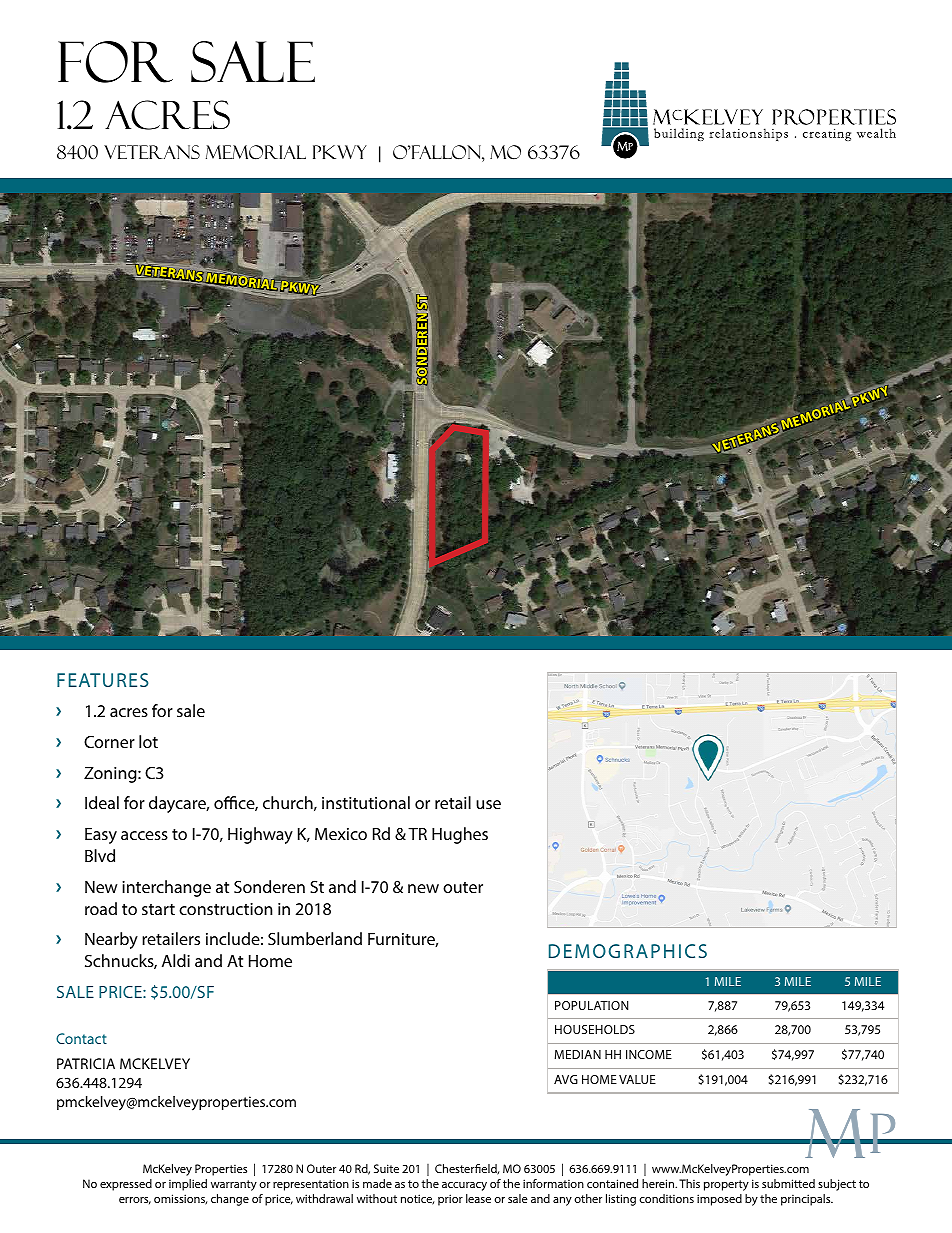 The image size is (952, 1233). I want to click on implied, so click(188, 1185).
